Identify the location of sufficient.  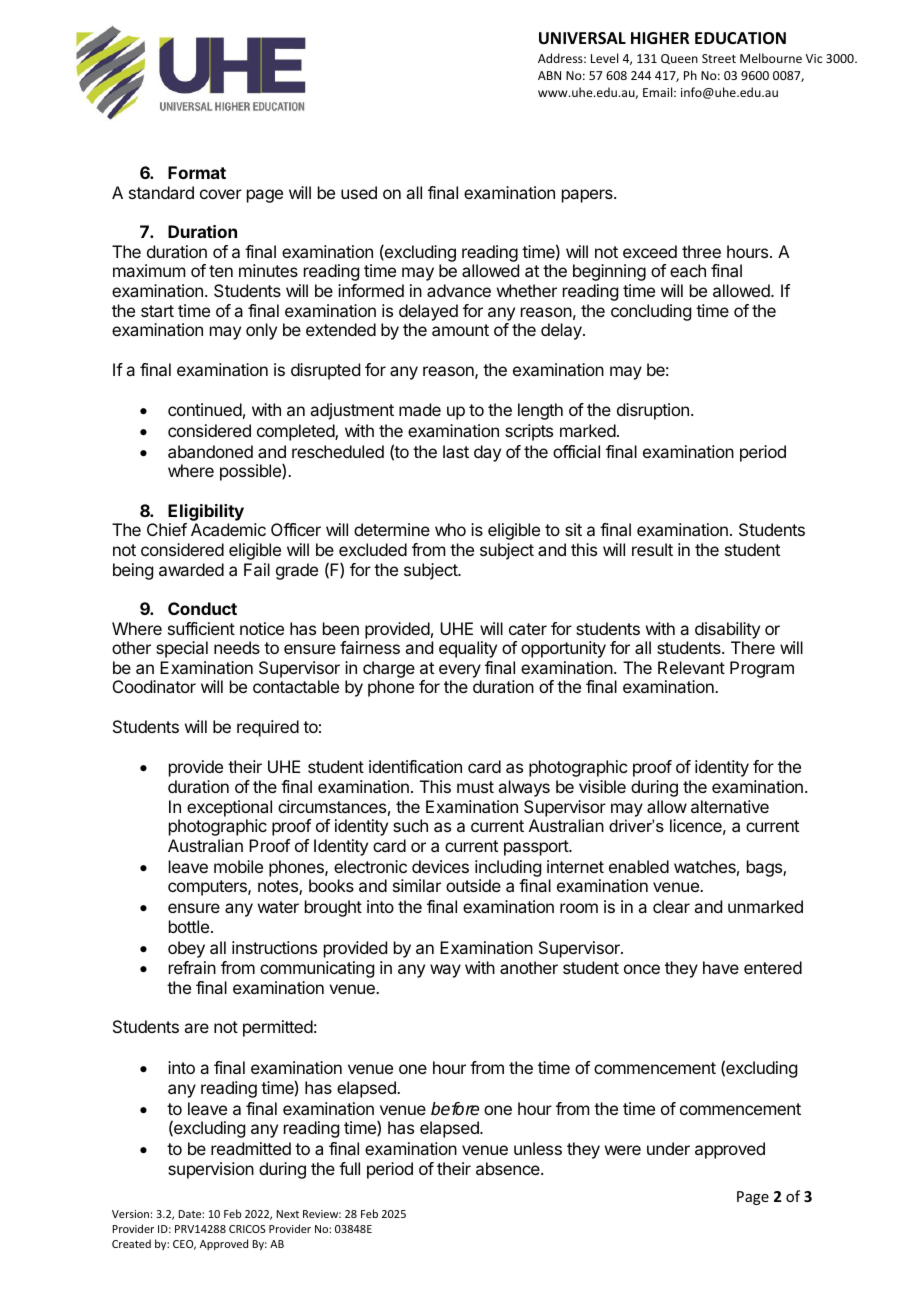
(201, 628).
